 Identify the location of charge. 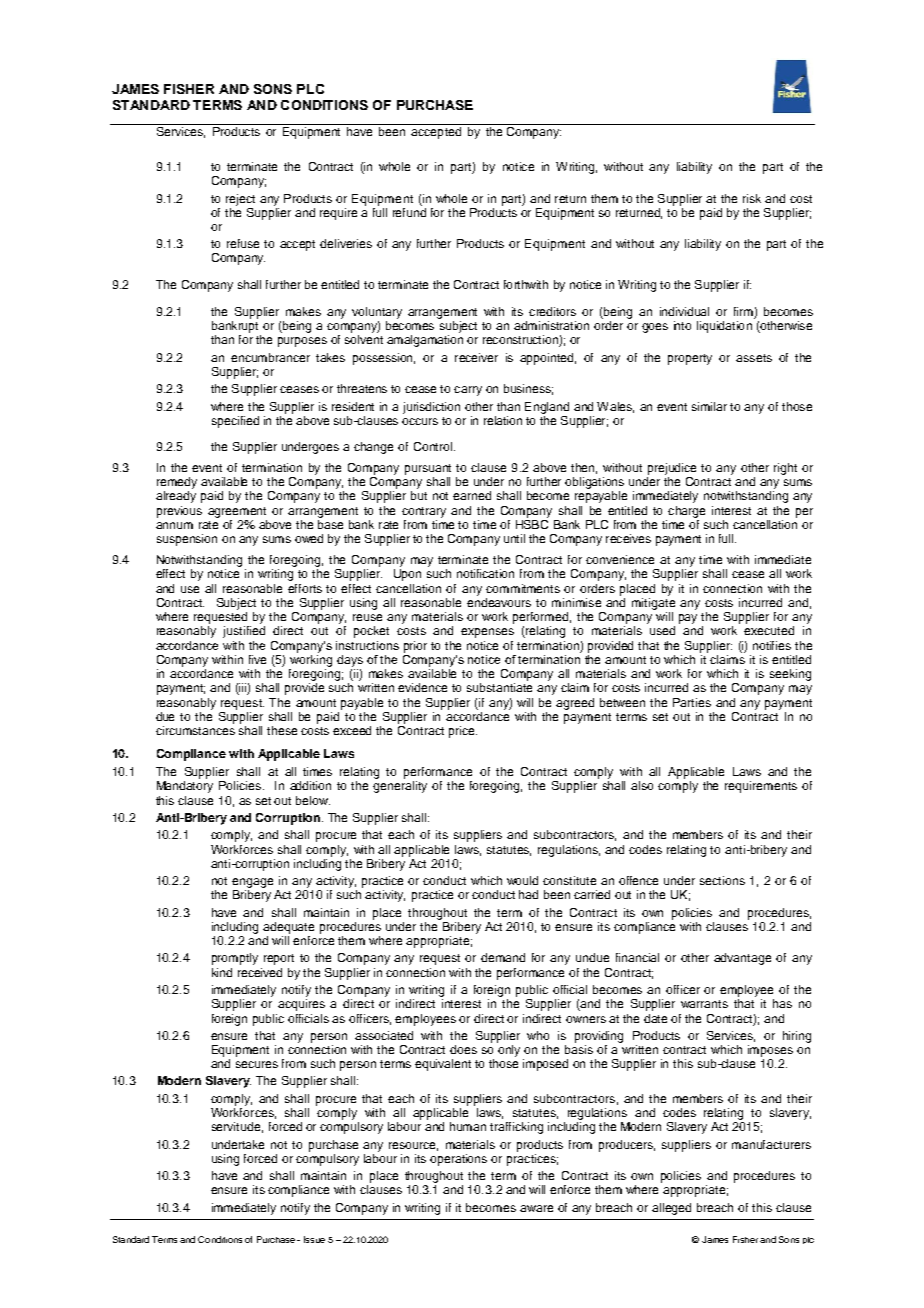
(686, 512).
